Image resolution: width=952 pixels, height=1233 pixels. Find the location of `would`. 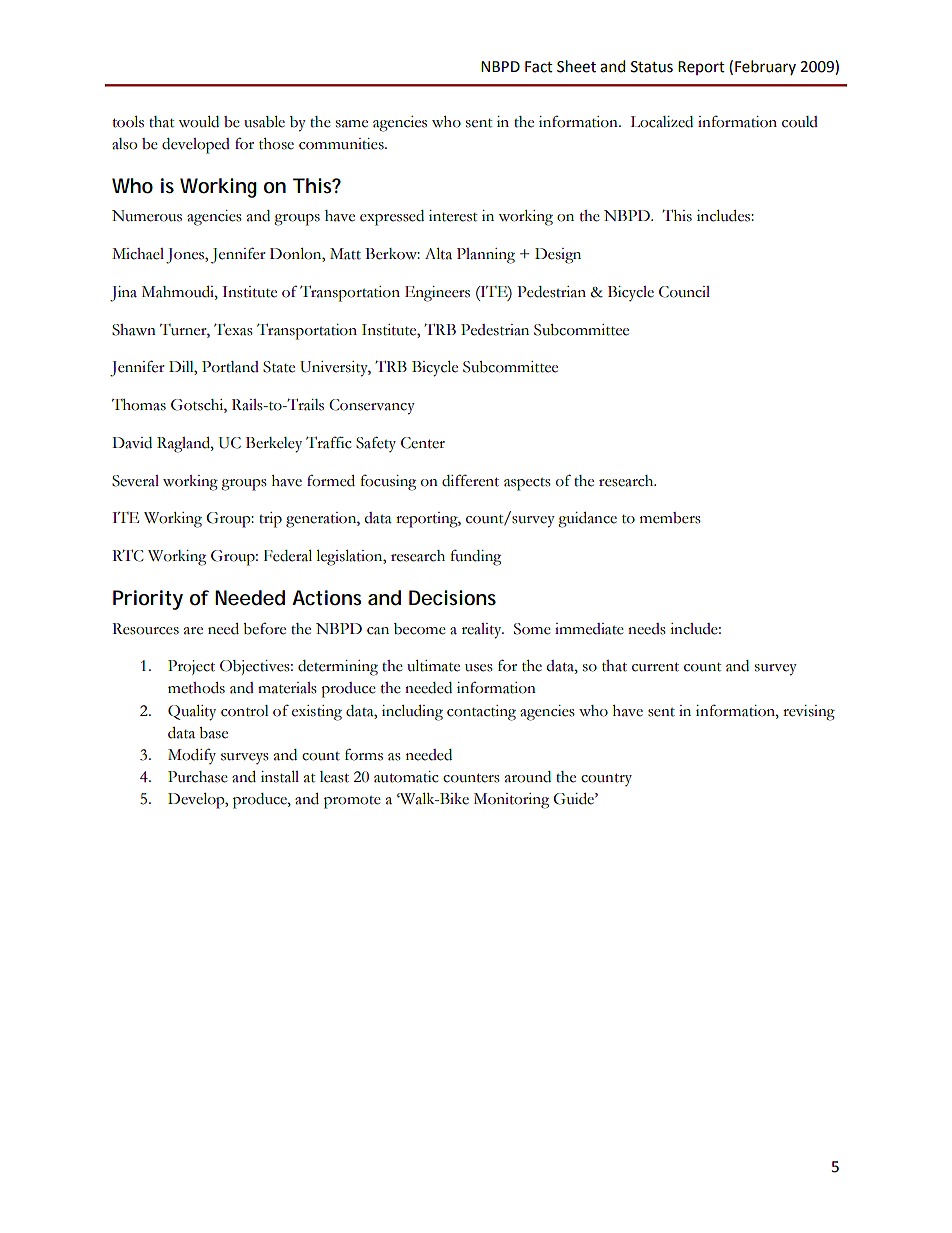

would is located at coordinates (198, 122).
